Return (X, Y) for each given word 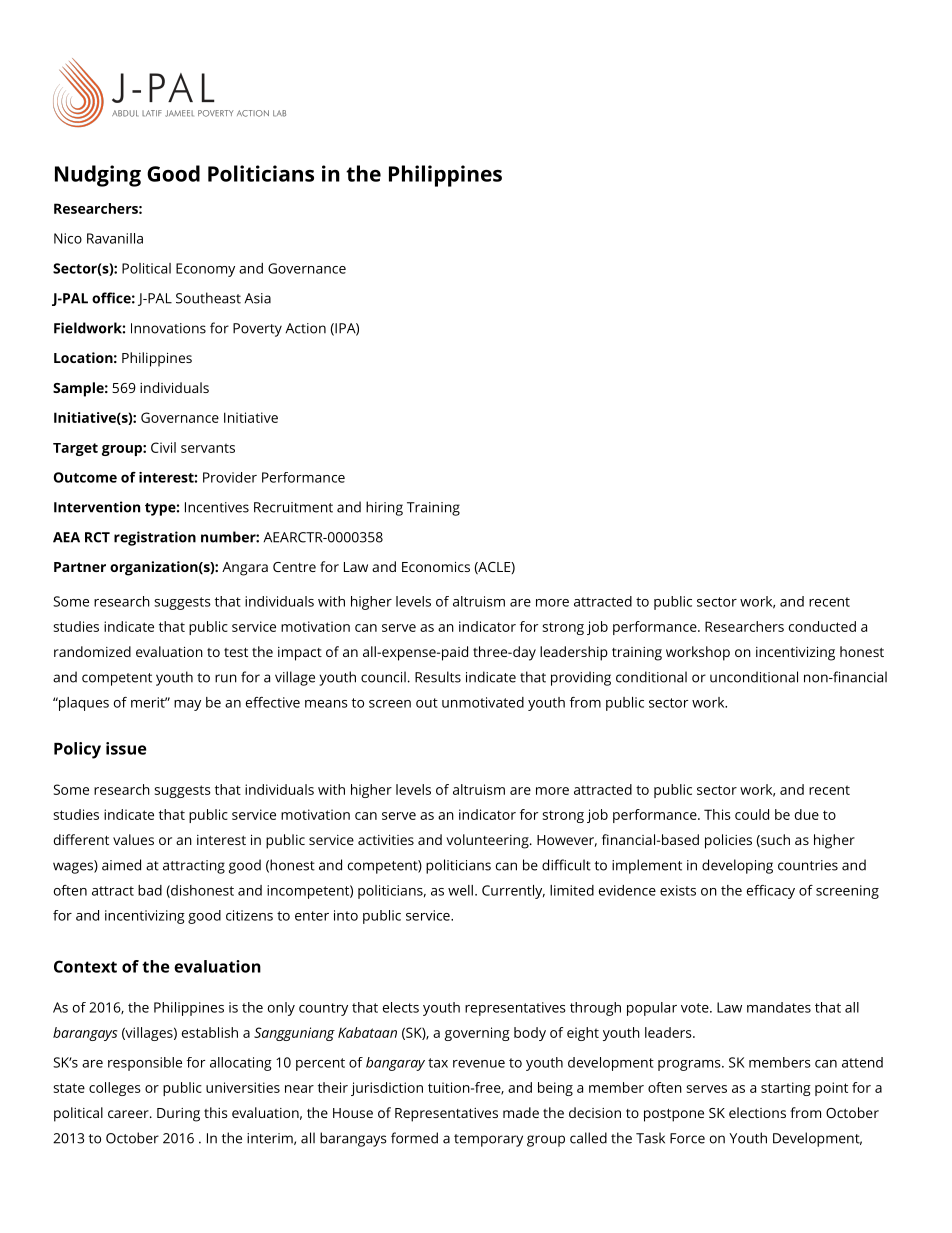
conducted (822, 626)
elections (757, 1112)
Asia (257, 298)
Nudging (98, 176)
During (178, 1115)
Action (305, 328)
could (752, 814)
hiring (384, 508)
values (133, 839)
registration (155, 538)
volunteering (488, 841)
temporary (488, 1140)
